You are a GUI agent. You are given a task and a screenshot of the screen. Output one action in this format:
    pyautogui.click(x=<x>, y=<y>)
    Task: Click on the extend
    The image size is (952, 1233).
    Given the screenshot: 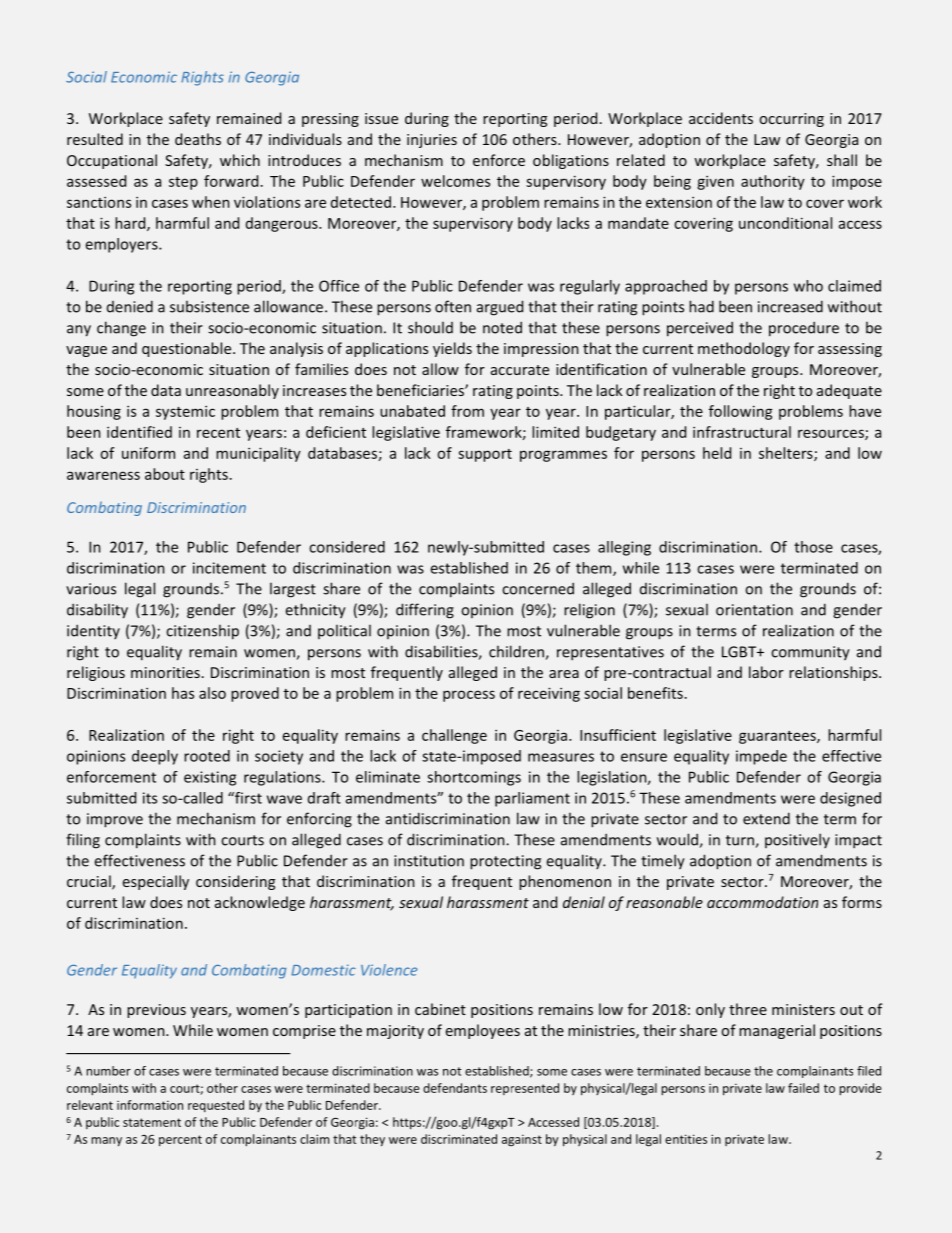 What is the action you would take?
    pyautogui.click(x=766, y=818)
